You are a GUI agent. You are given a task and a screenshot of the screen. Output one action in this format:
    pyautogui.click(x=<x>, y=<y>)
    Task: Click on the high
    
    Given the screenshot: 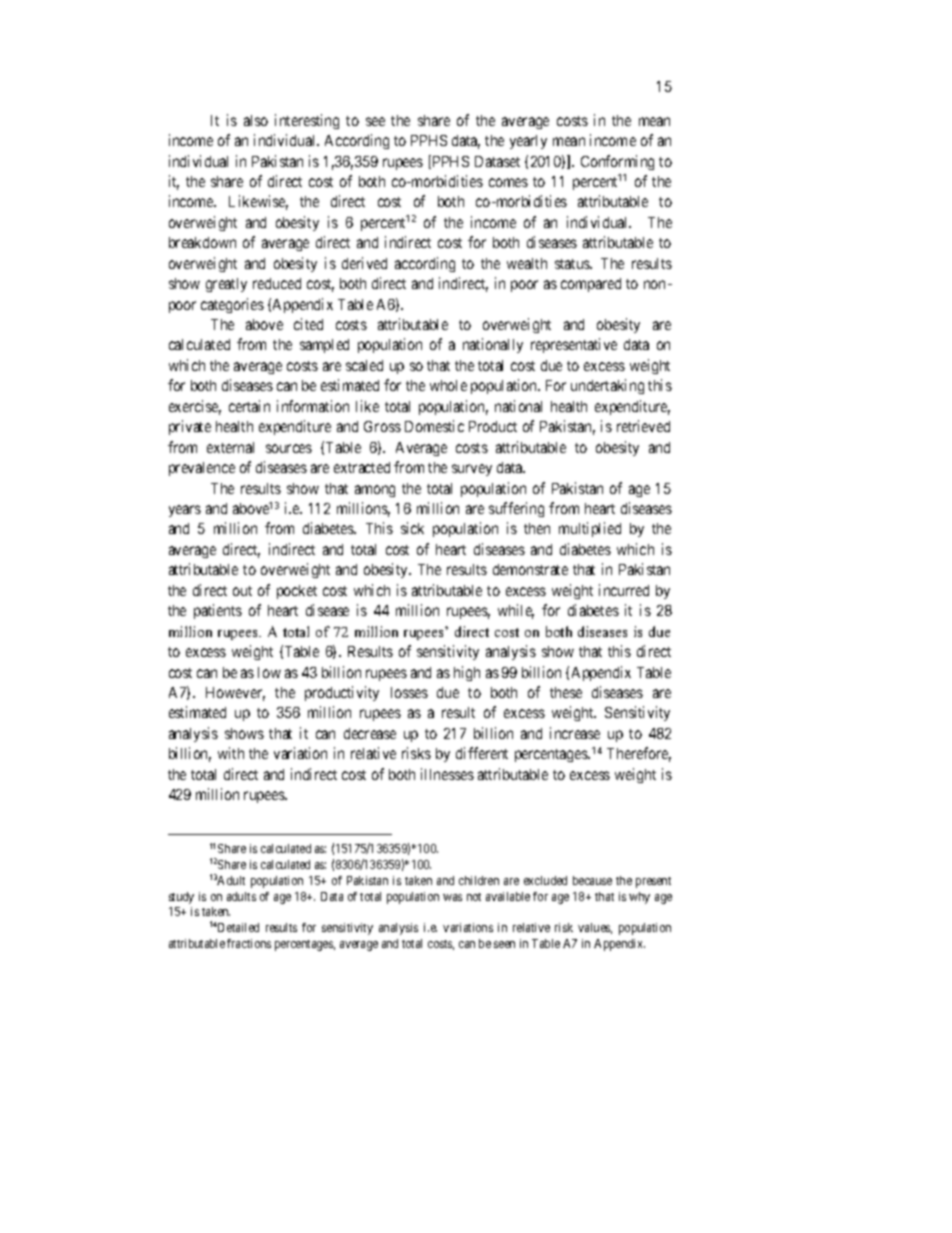 What is the action you would take?
    pyautogui.click(x=467, y=673)
